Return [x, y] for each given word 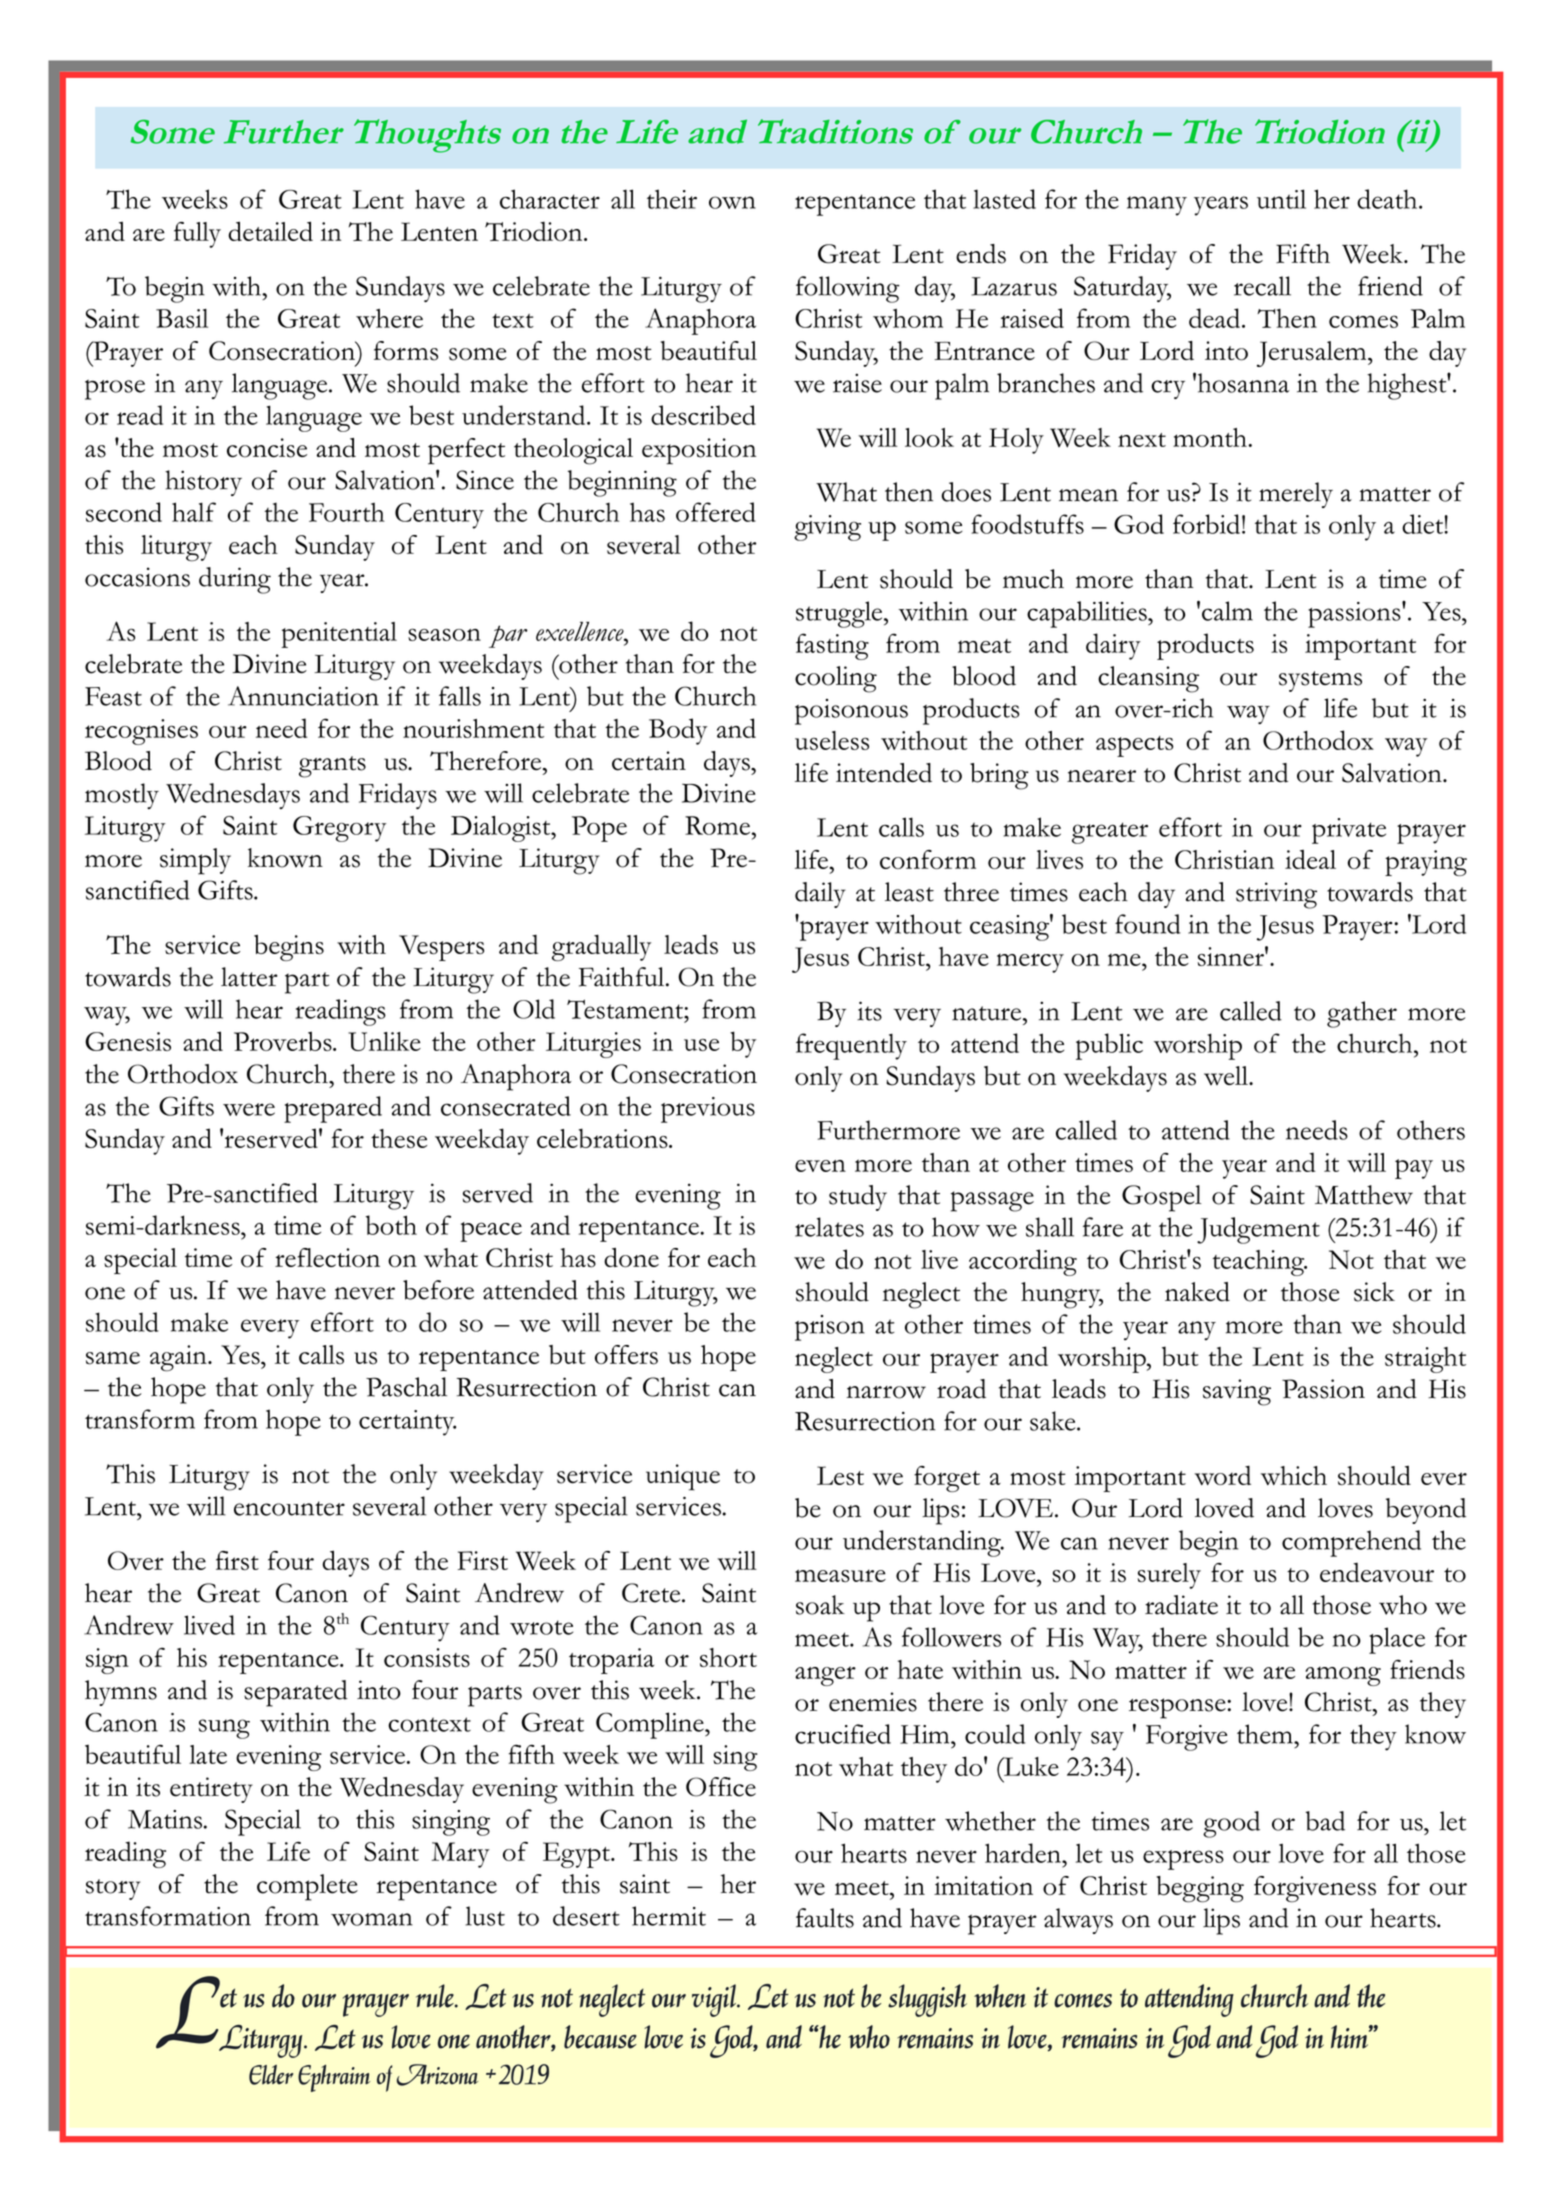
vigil [715, 2000]
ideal [1310, 859]
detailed [270, 231]
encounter [289, 1508]
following [848, 289]
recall [1262, 286]
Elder [271, 2075]
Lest [840, 1475]
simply [195, 861]
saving [1237, 1392]
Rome [717, 825]
